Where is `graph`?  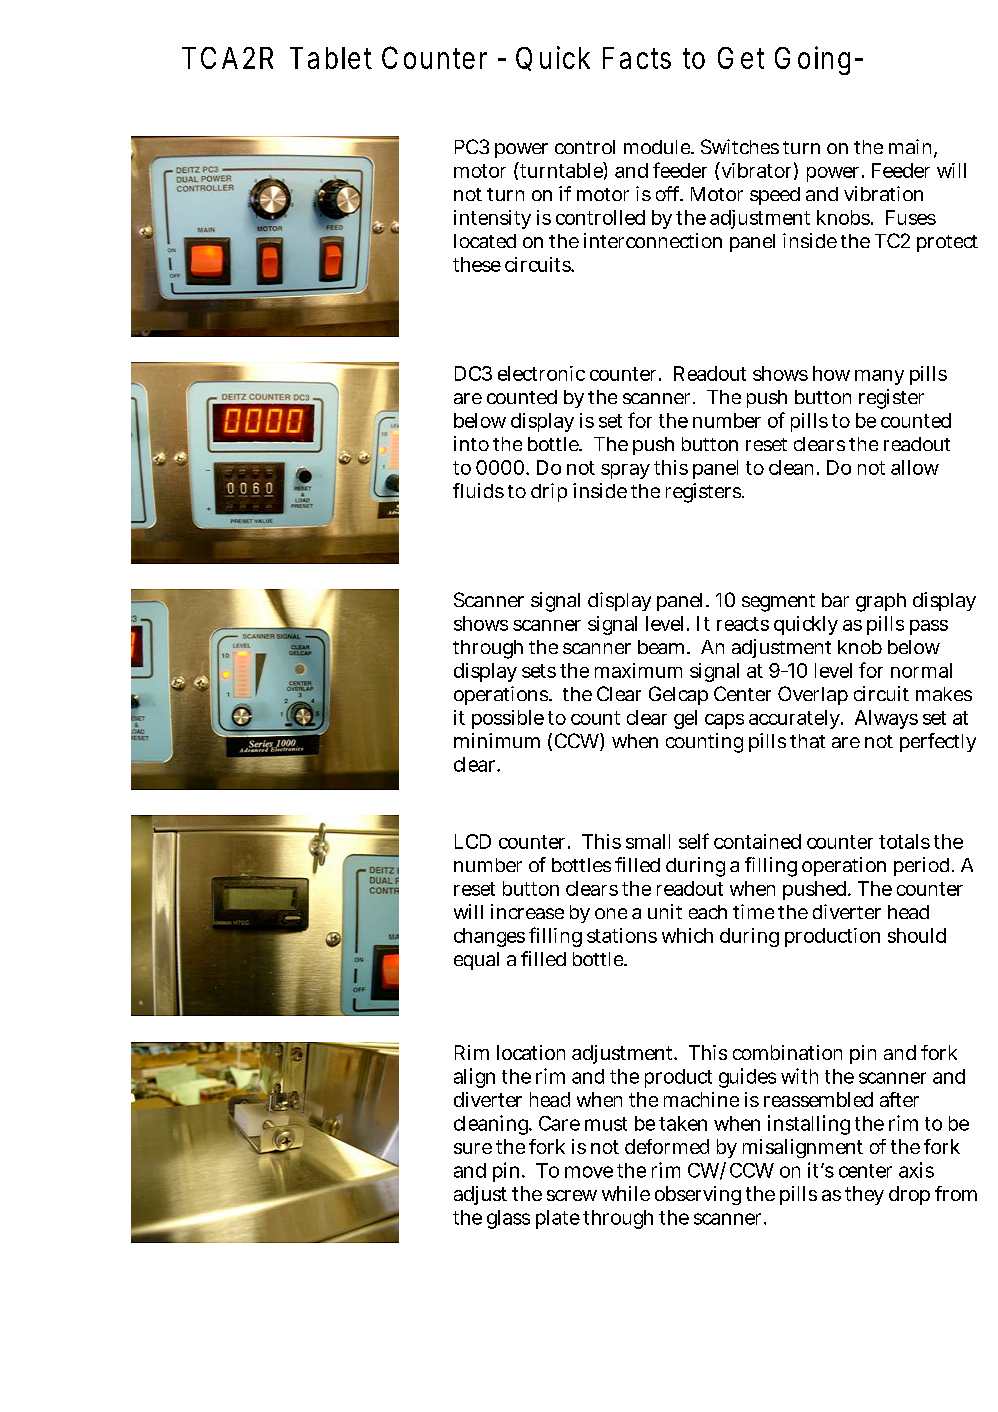 graph is located at coordinates (881, 602).
